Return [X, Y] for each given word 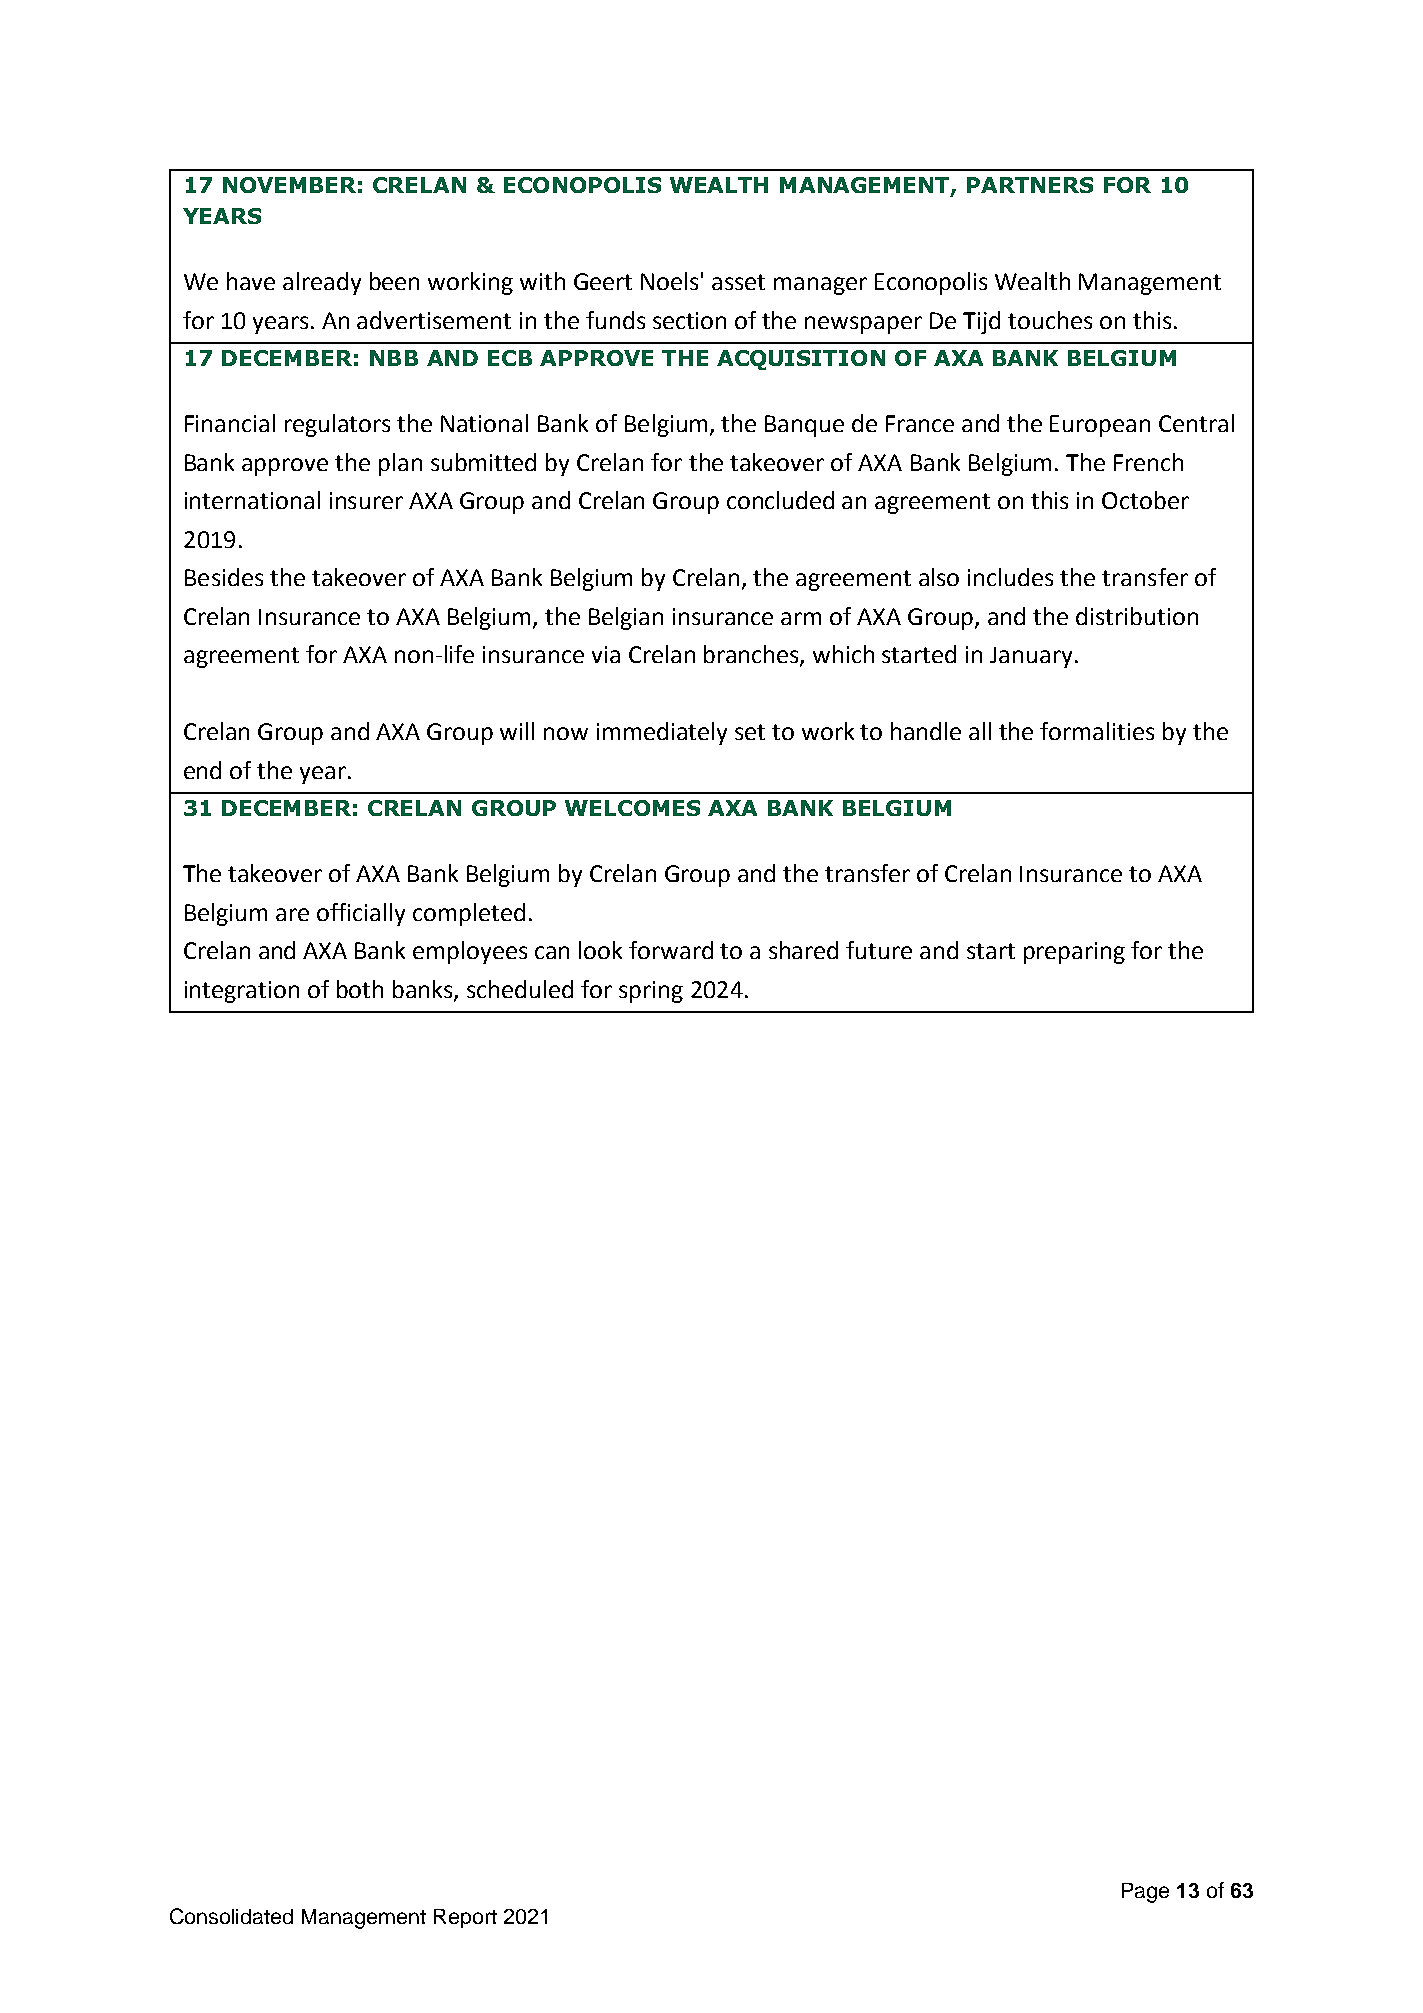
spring [651, 992]
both [360, 989]
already [322, 283]
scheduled [520, 989]
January [1031, 657]
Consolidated [231, 1916]
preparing [1074, 953]
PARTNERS [1030, 185]
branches [752, 655]
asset [738, 282]
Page [1145, 1893]
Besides [224, 577]
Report [465, 1918]
